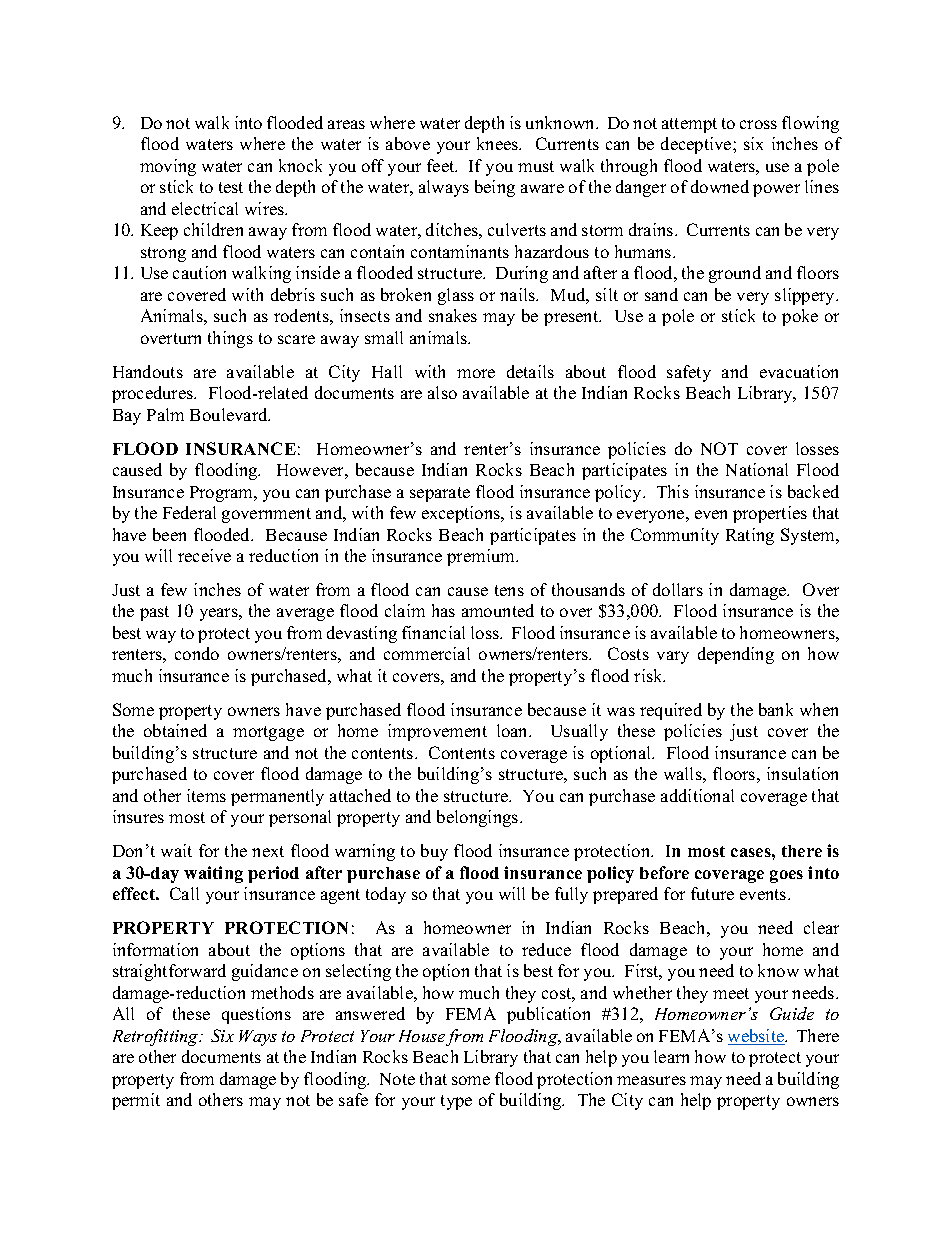 This screenshot has height=1233, width=952. I want to click on next, so click(268, 851).
